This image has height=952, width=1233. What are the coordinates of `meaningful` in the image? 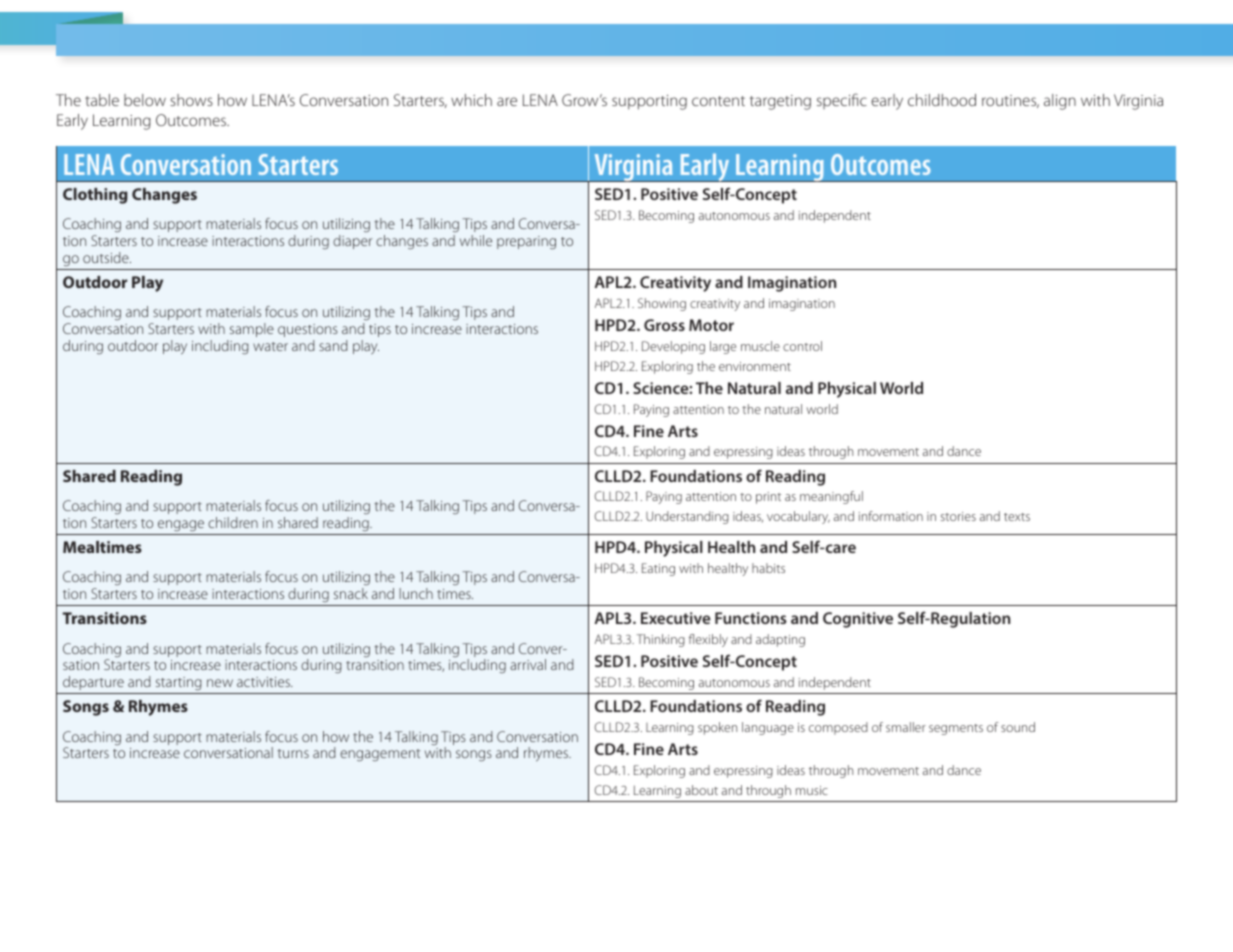 It's located at (831, 497).
